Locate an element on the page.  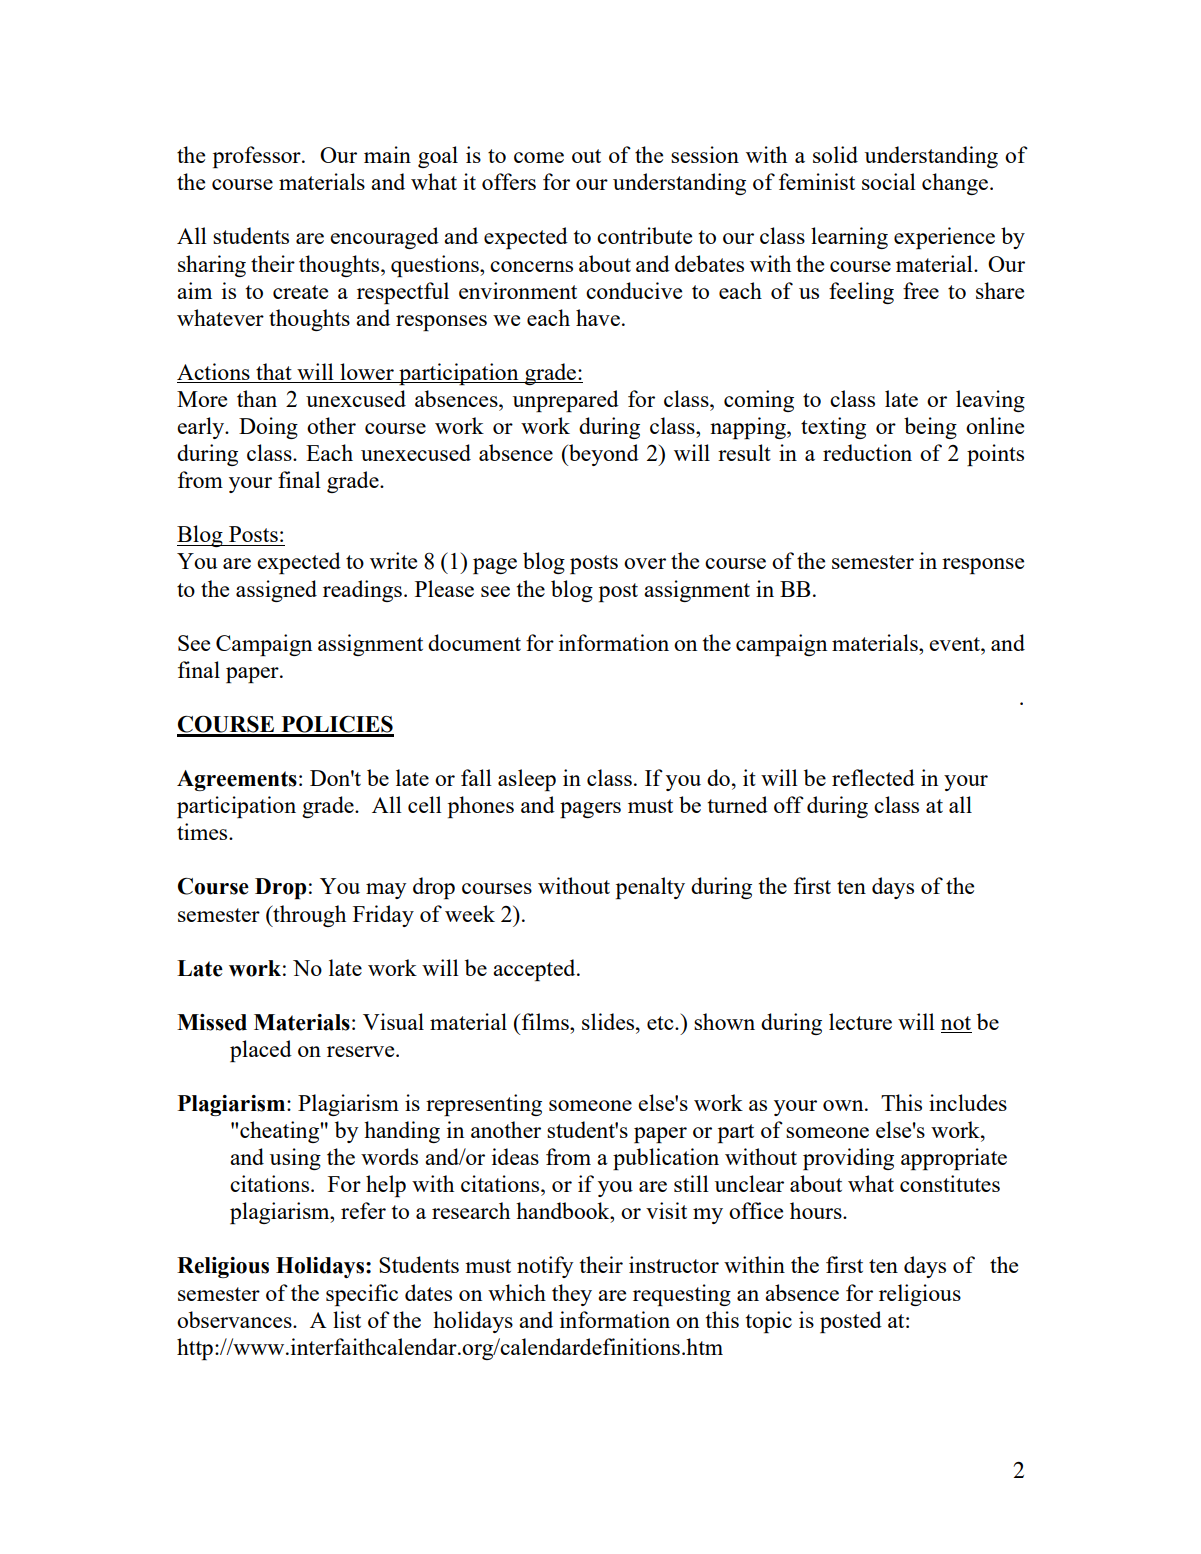
hours is located at coordinates (817, 1210).
